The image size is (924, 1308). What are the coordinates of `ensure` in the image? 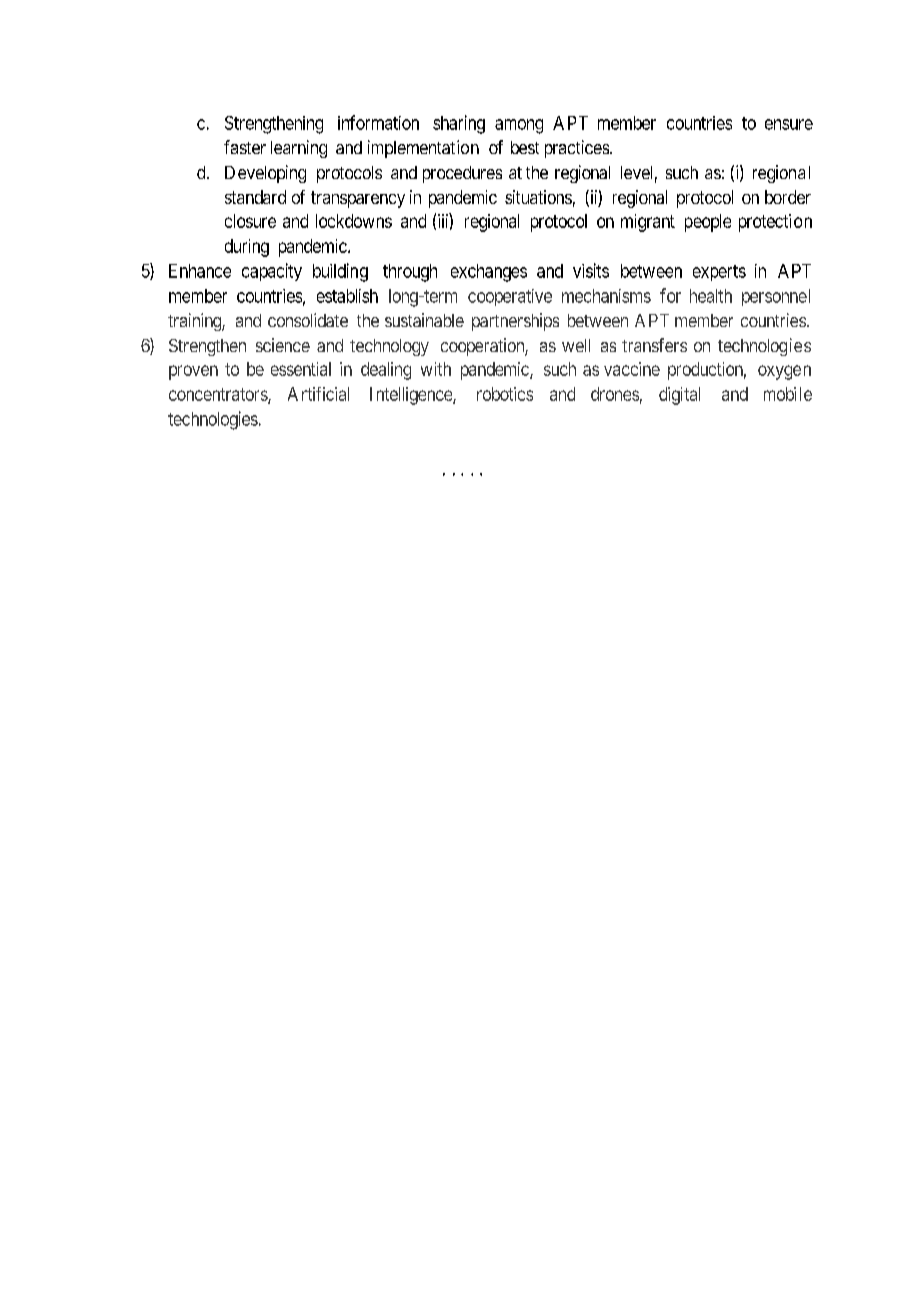 It's located at (789, 124).
